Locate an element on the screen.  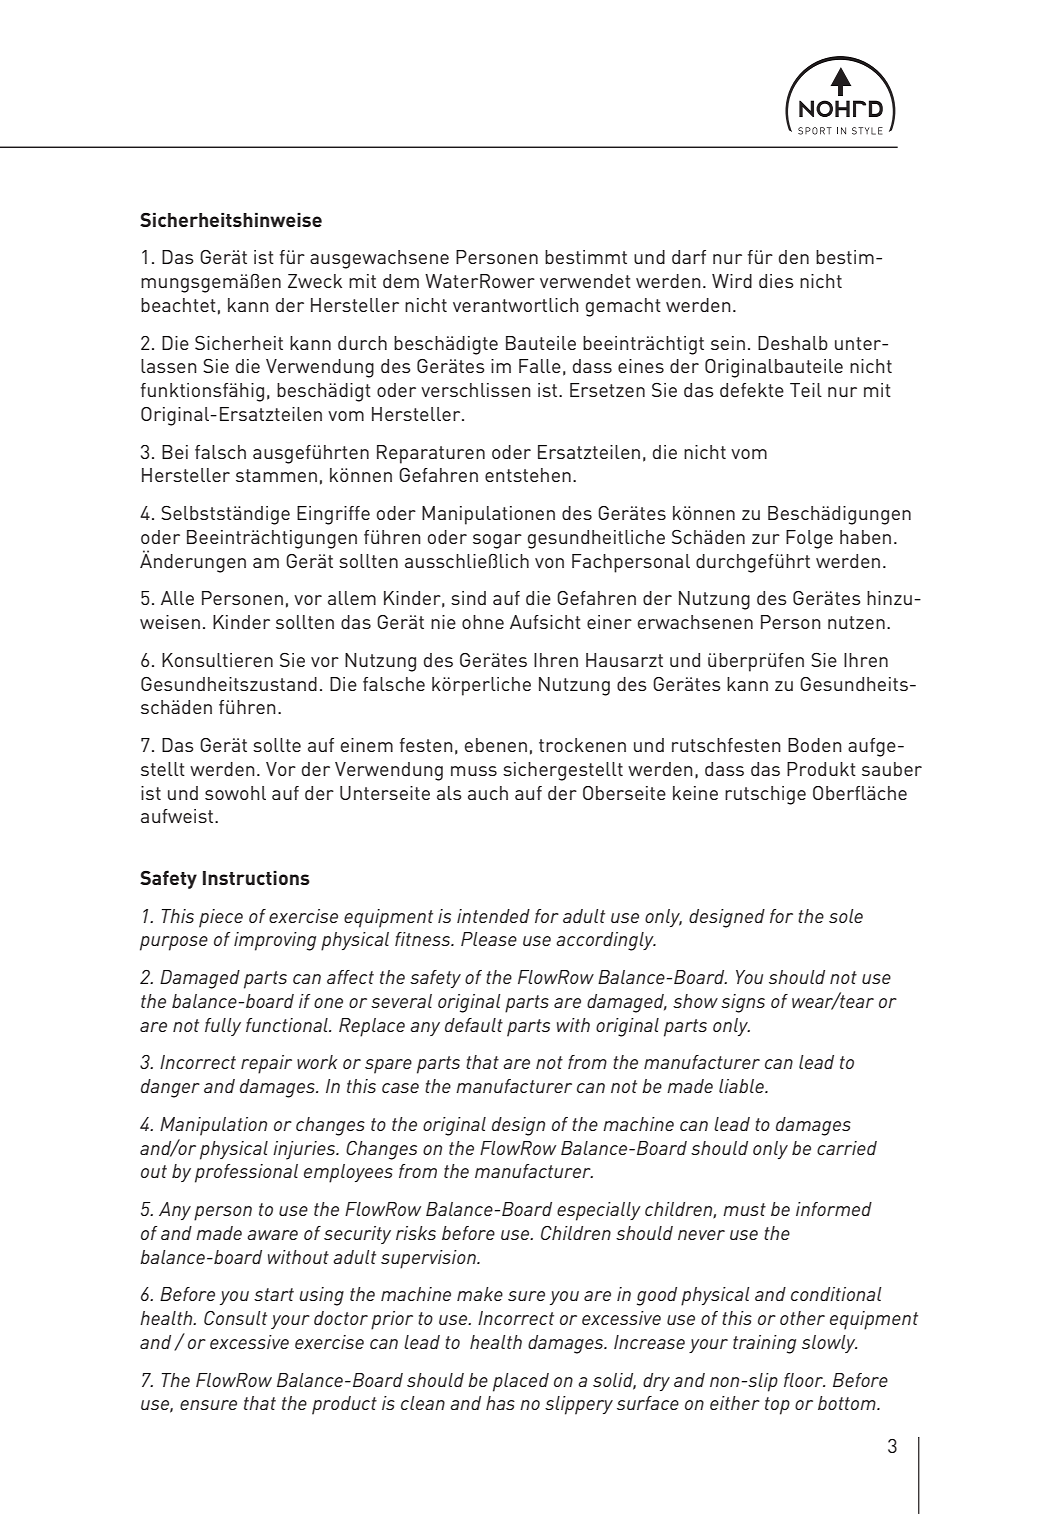
repair is located at coordinates (266, 1064).
